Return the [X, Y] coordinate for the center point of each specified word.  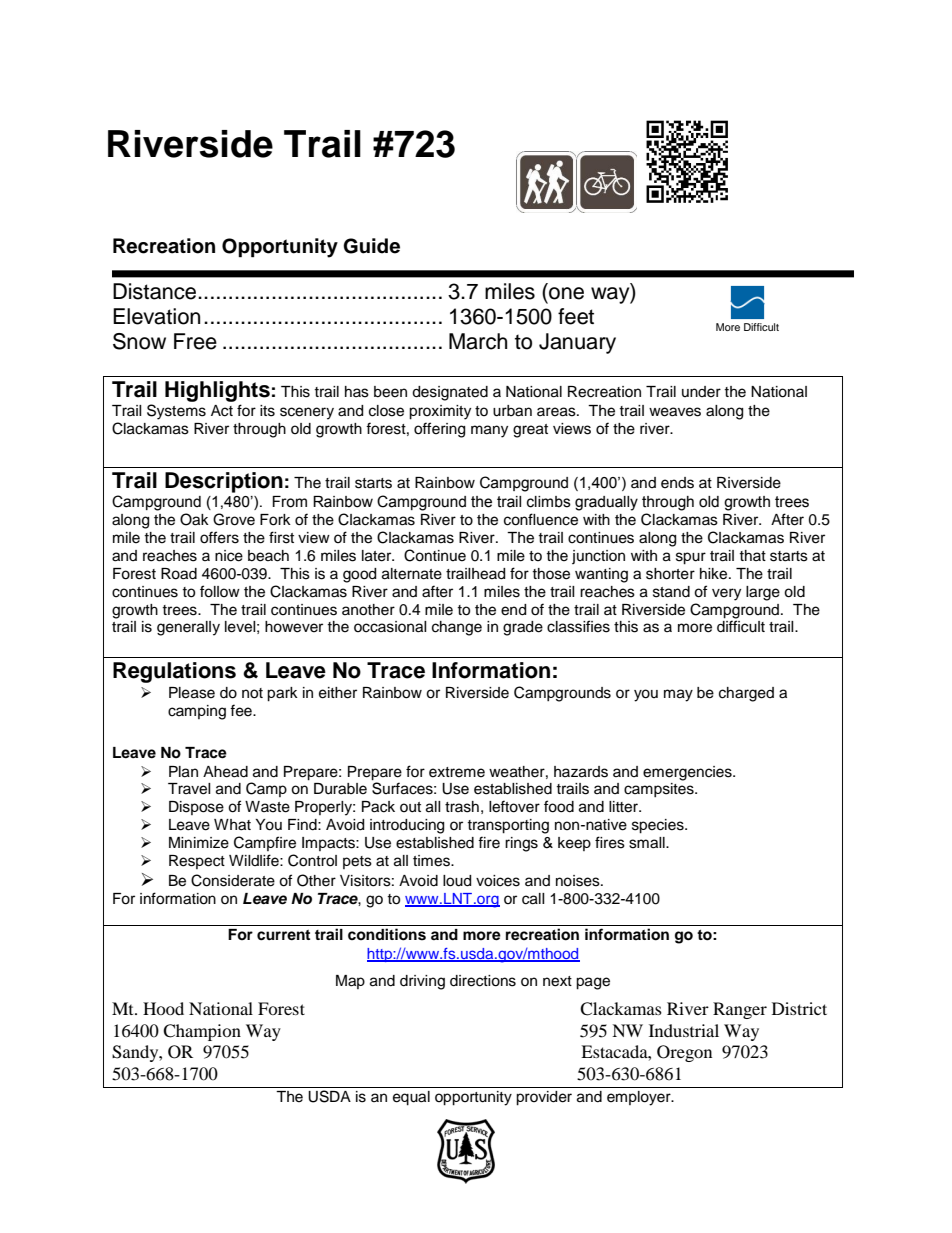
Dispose [196, 808]
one [566, 293]
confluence [541, 519]
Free [195, 341]
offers [219, 537]
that [752, 555]
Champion [202, 1032]
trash [462, 807]
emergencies [688, 773]
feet [576, 316]
